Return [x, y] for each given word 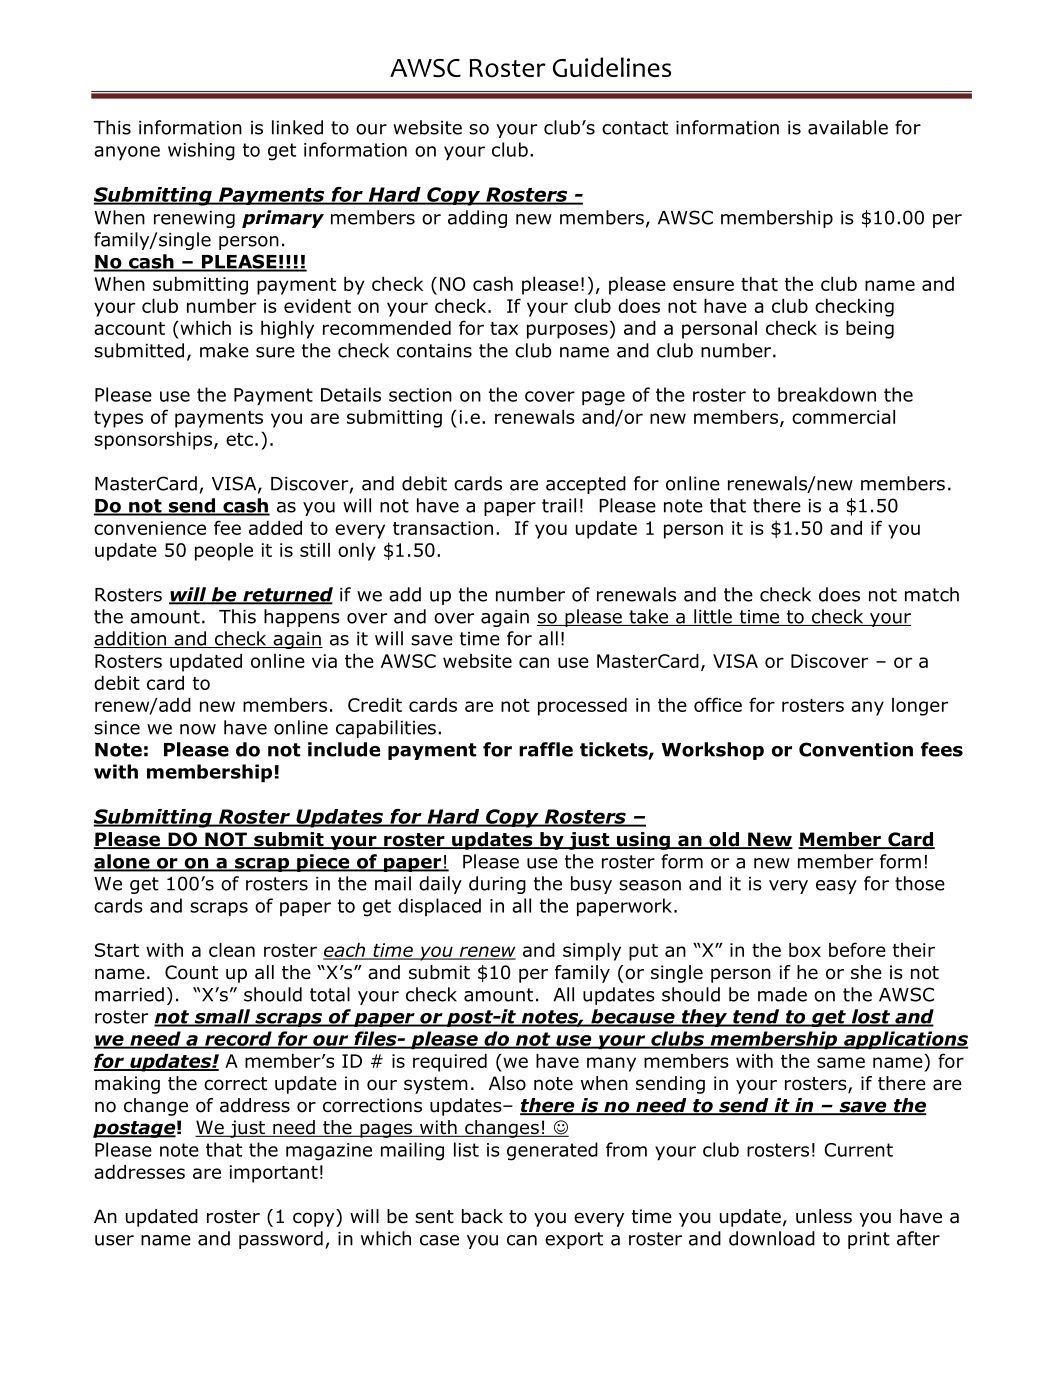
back [482, 1216]
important [274, 1174]
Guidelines [612, 67]
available [848, 127]
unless [824, 1216]
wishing [201, 151]
